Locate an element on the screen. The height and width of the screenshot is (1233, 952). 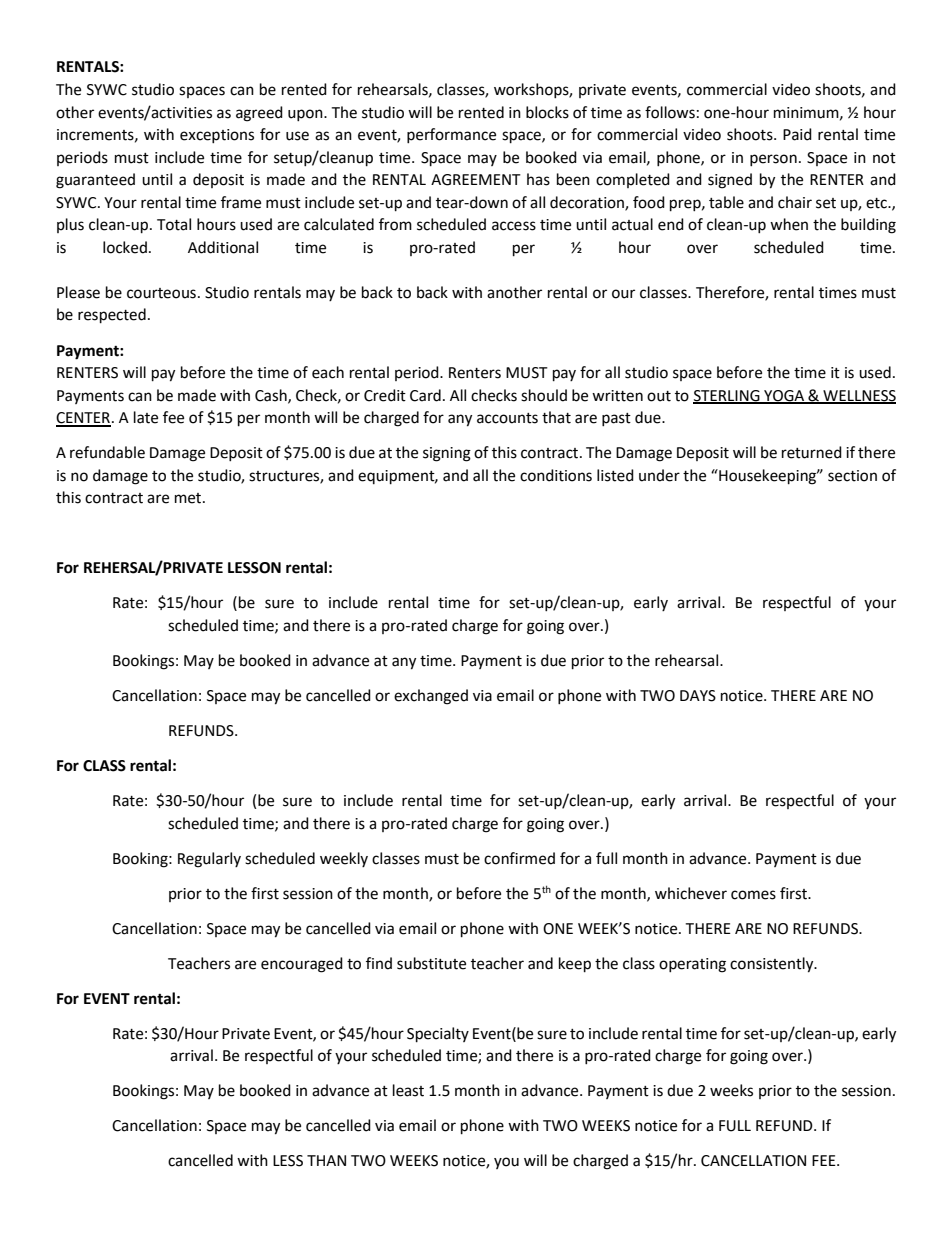
consistently is located at coordinates (773, 965).
